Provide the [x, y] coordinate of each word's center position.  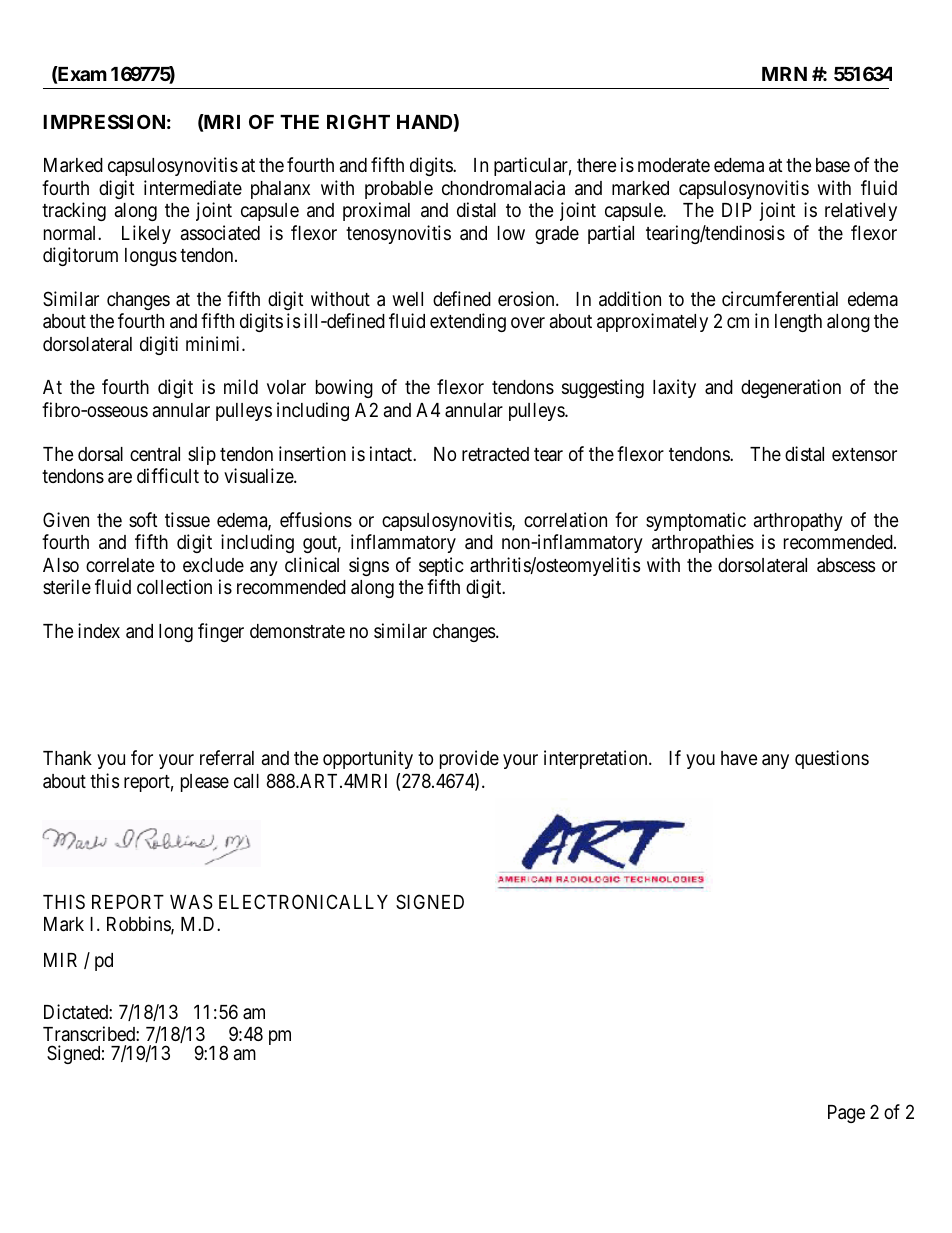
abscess [846, 565]
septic [441, 566]
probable [399, 190]
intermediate [193, 187]
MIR [60, 960]
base [833, 165]
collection [174, 586]
